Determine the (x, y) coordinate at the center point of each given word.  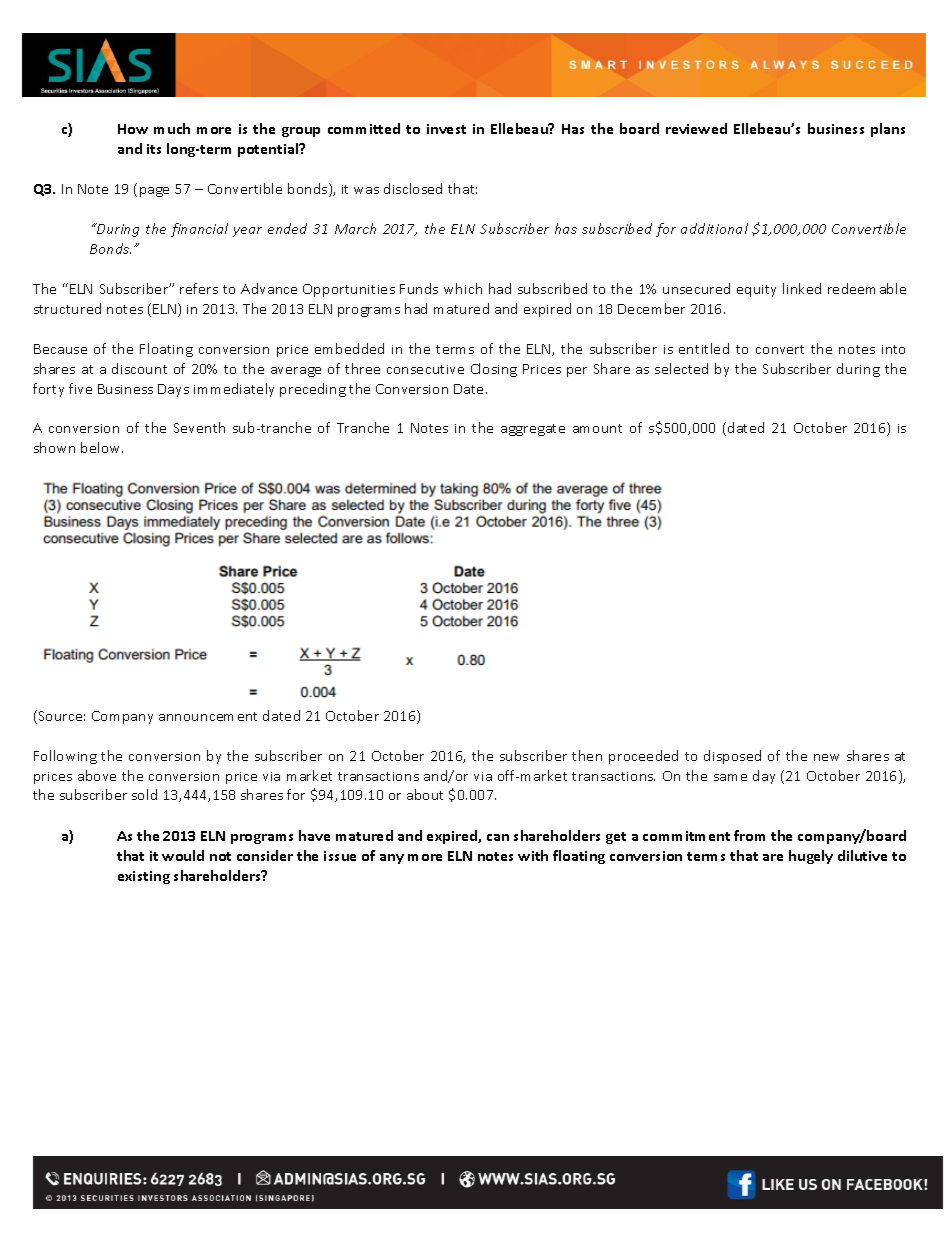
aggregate (533, 430)
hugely (811, 857)
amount (597, 428)
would (183, 855)
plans (888, 130)
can (498, 837)
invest (446, 129)
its (154, 149)
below (102, 447)
